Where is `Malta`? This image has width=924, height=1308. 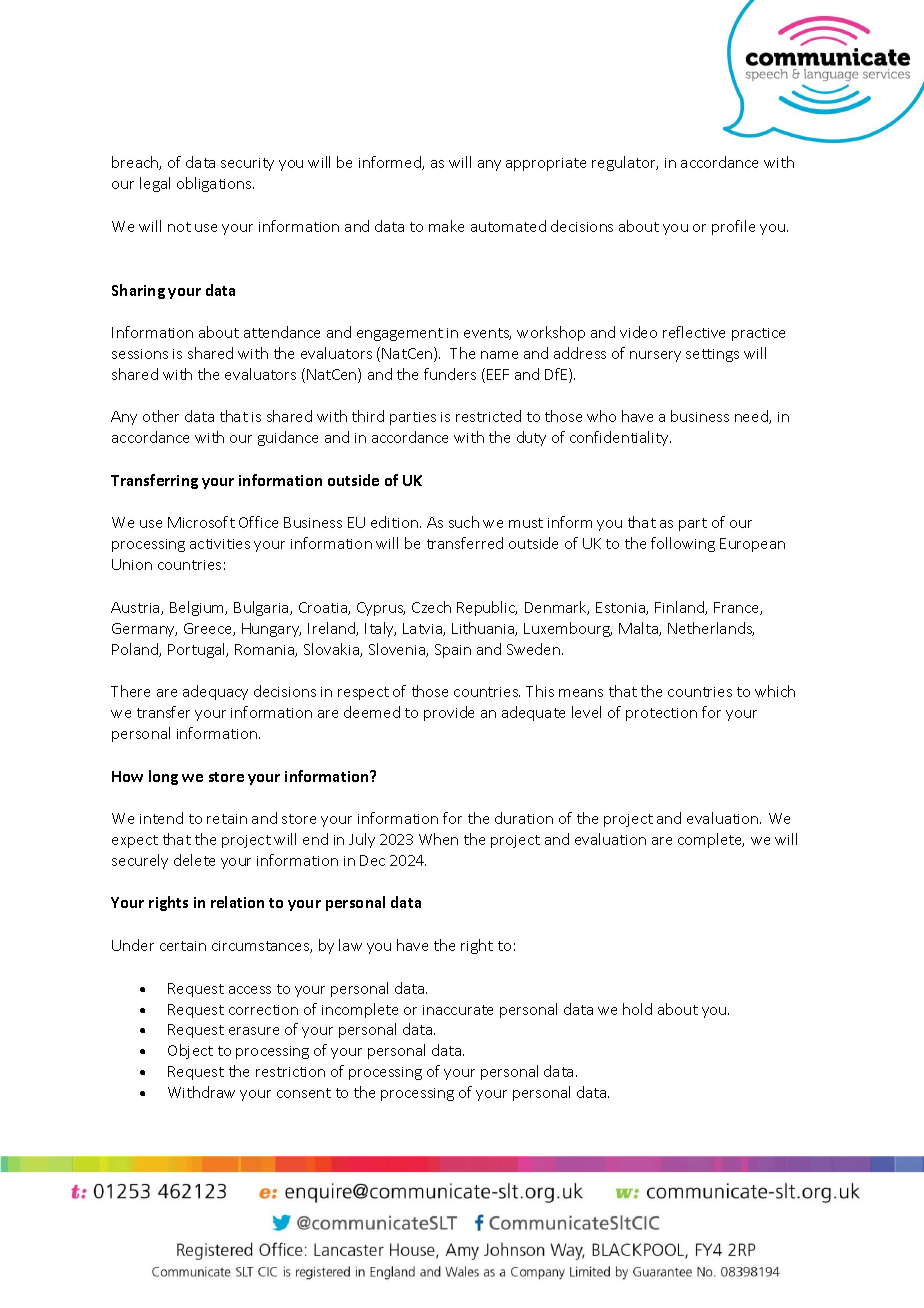 Malta is located at coordinates (639, 629).
